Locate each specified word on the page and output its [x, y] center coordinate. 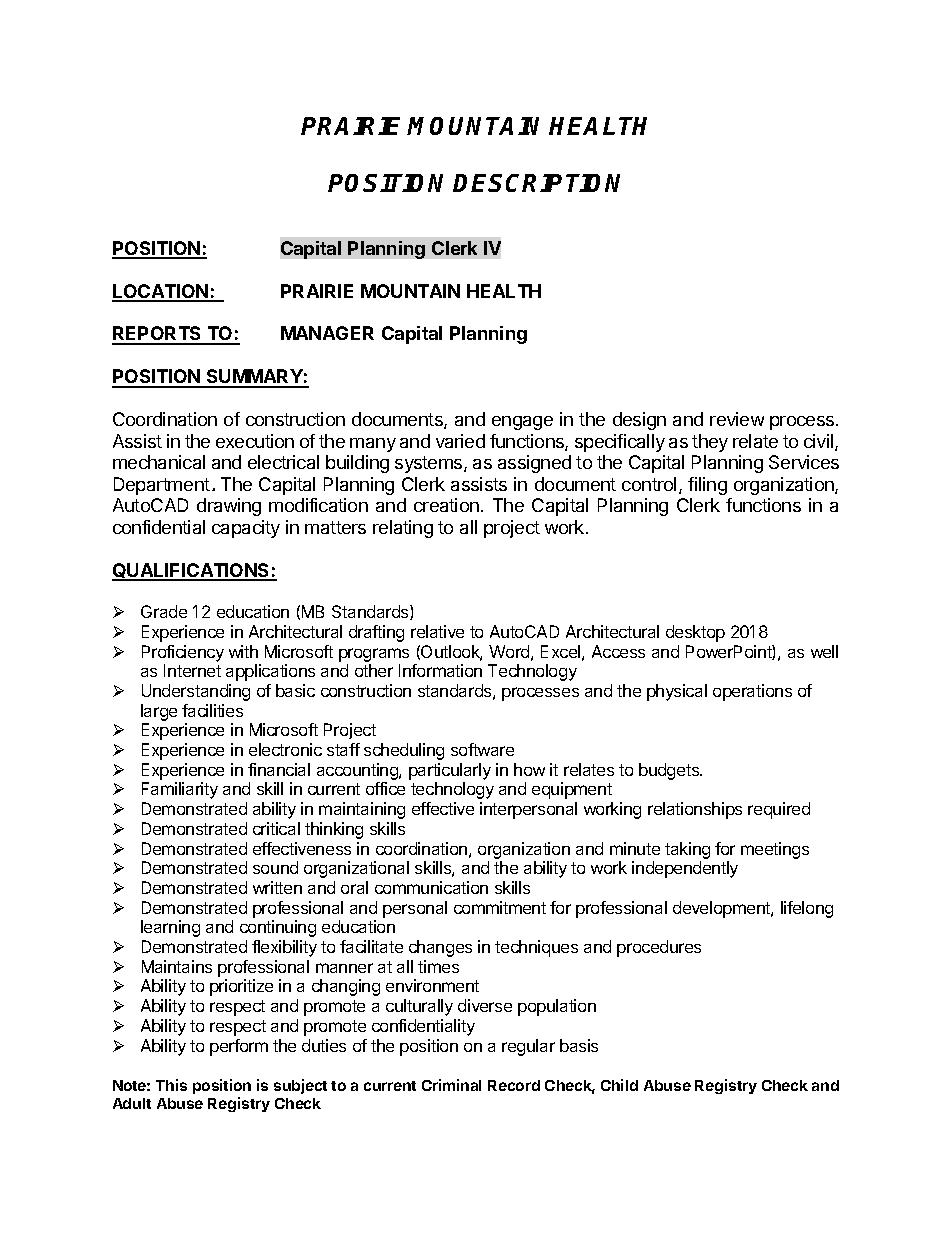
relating [403, 529]
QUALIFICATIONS [192, 572]
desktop [695, 633]
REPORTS [158, 335]
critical [276, 828]
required [779, 810]
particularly [450, 771]
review [737, 419]
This [171, 1085]
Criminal [451, 1085]
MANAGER [327, 333]
